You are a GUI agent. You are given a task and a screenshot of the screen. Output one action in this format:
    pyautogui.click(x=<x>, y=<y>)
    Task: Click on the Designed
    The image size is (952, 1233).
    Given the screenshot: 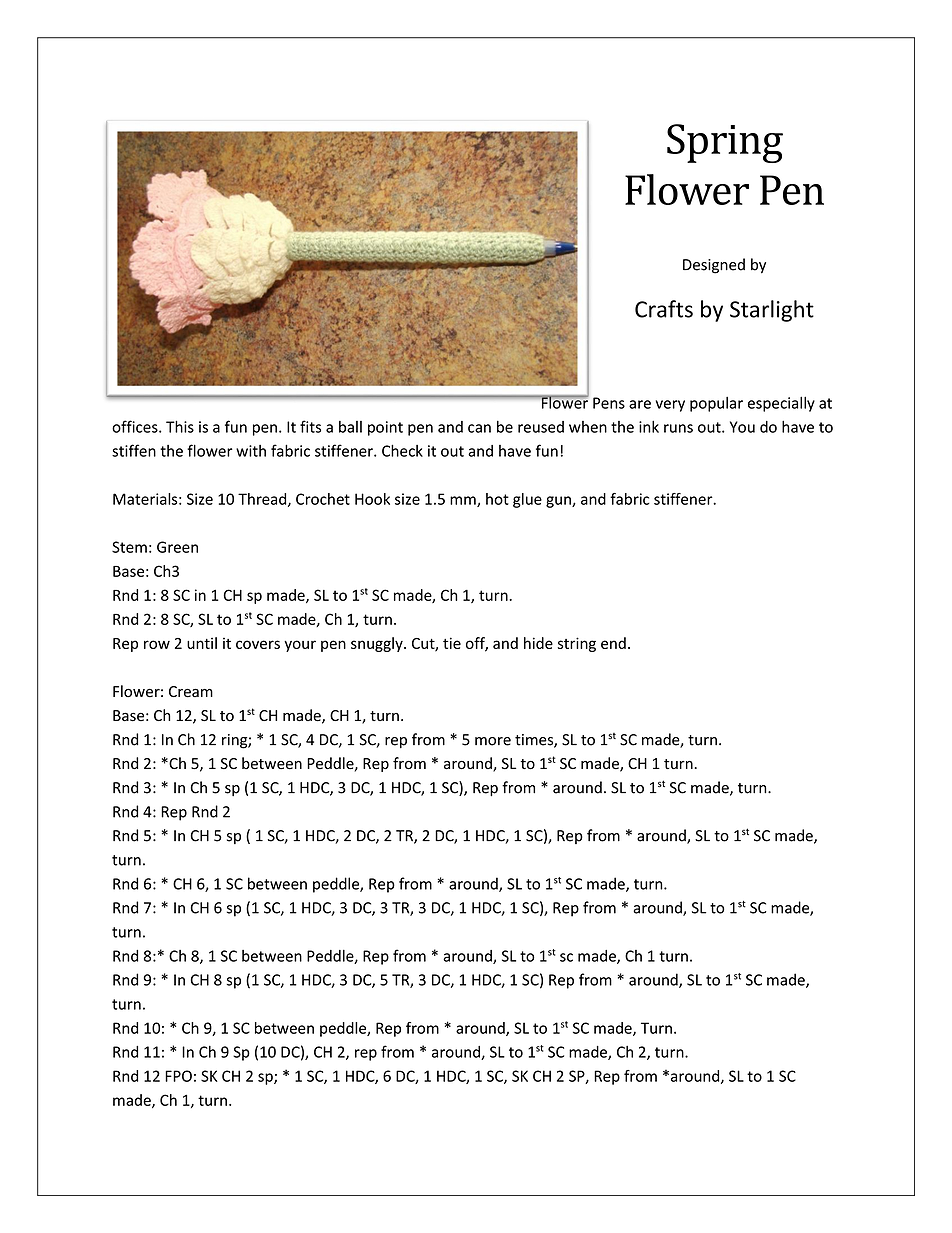 What is the action you would take?
    pyautogui.click(x=714, y=266)
